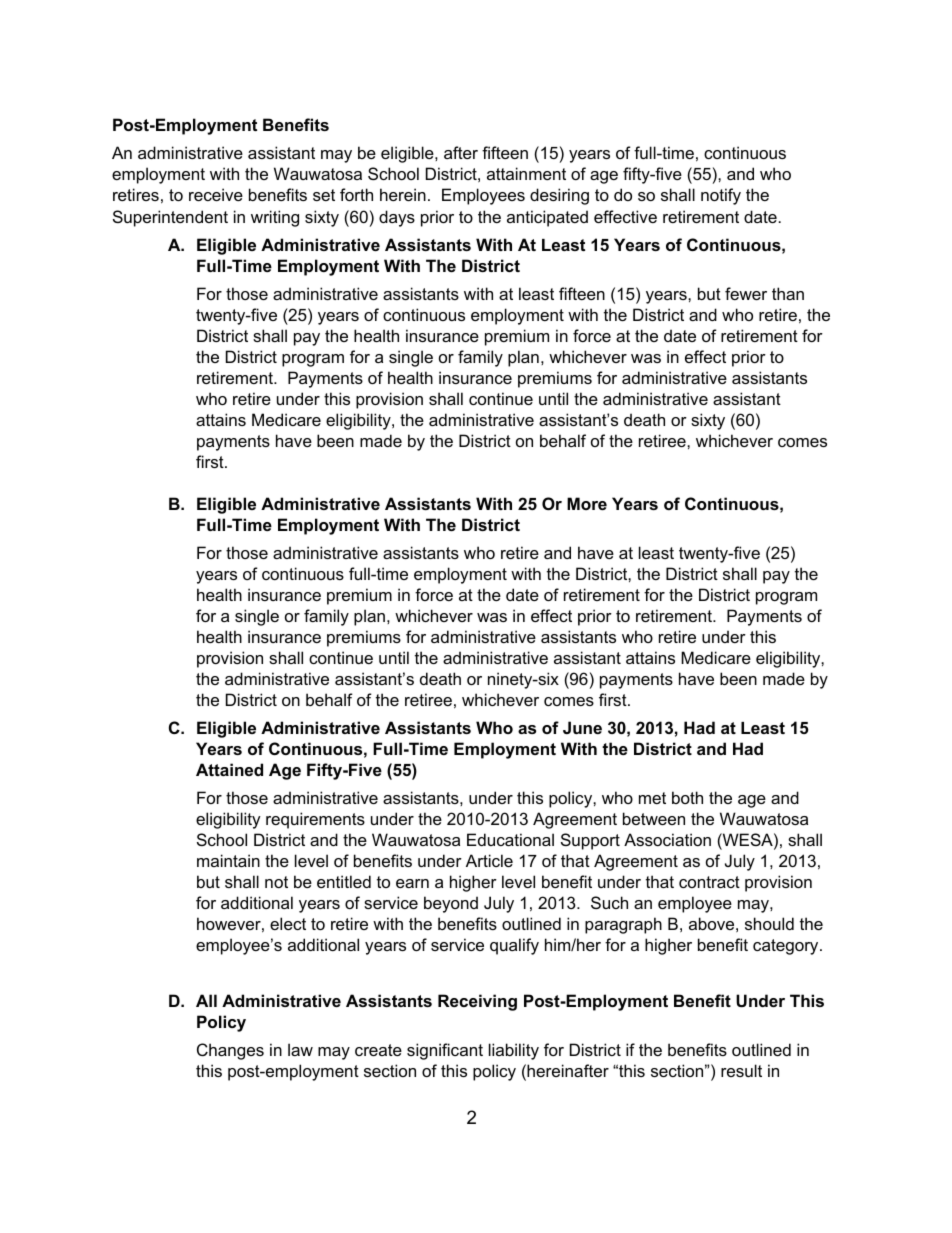  What do you see at coordinates (587, 503) in the document?
I see `More` at bounding box center [587, 503].
